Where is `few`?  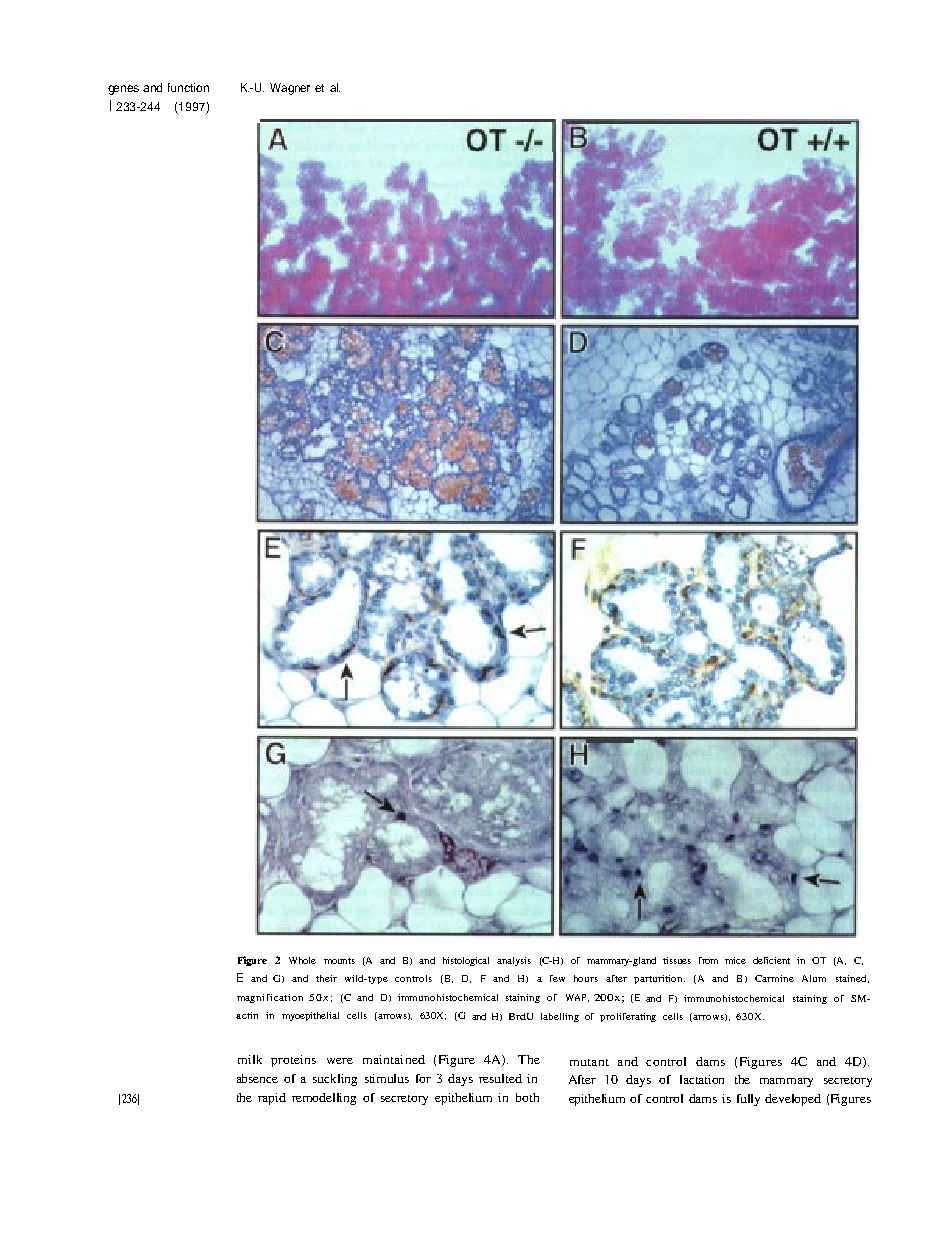 few is located at coordinates (557, 978).
